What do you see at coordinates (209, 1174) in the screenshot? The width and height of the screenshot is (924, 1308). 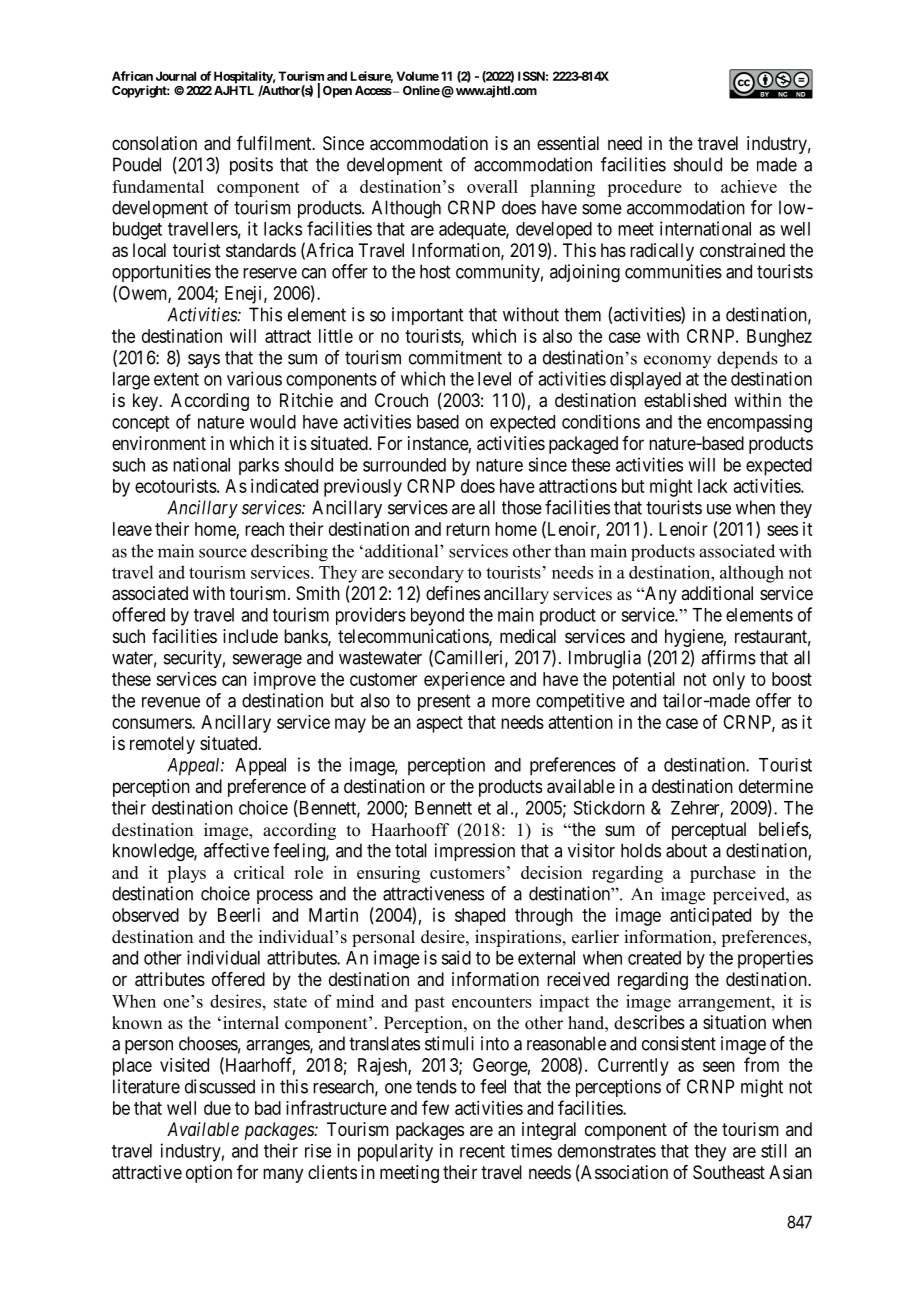 I see `option` at bounding box center [209, 1174].
